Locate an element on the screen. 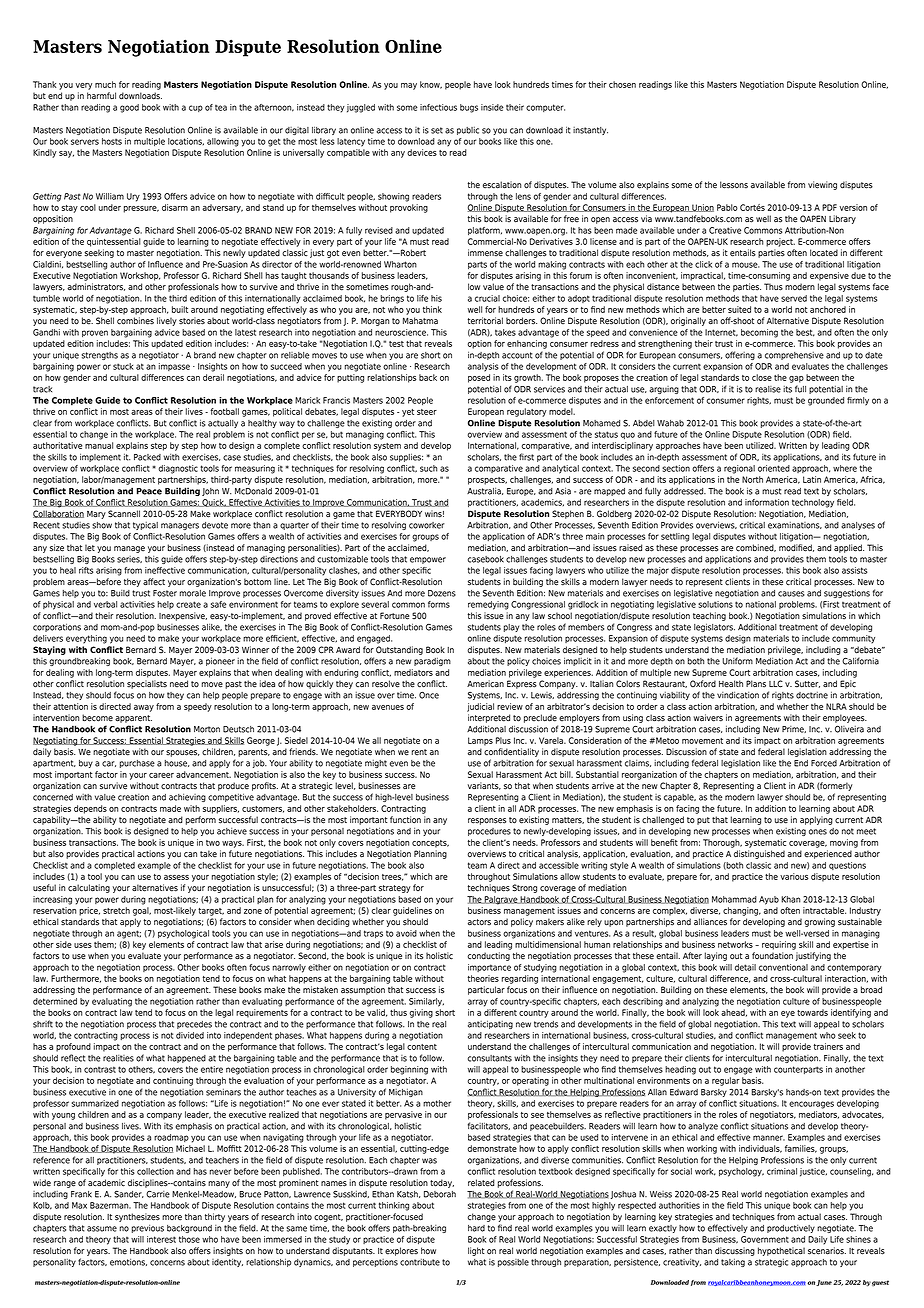 The image size is (924, 1308). good is located at coordinates (129, 108).
